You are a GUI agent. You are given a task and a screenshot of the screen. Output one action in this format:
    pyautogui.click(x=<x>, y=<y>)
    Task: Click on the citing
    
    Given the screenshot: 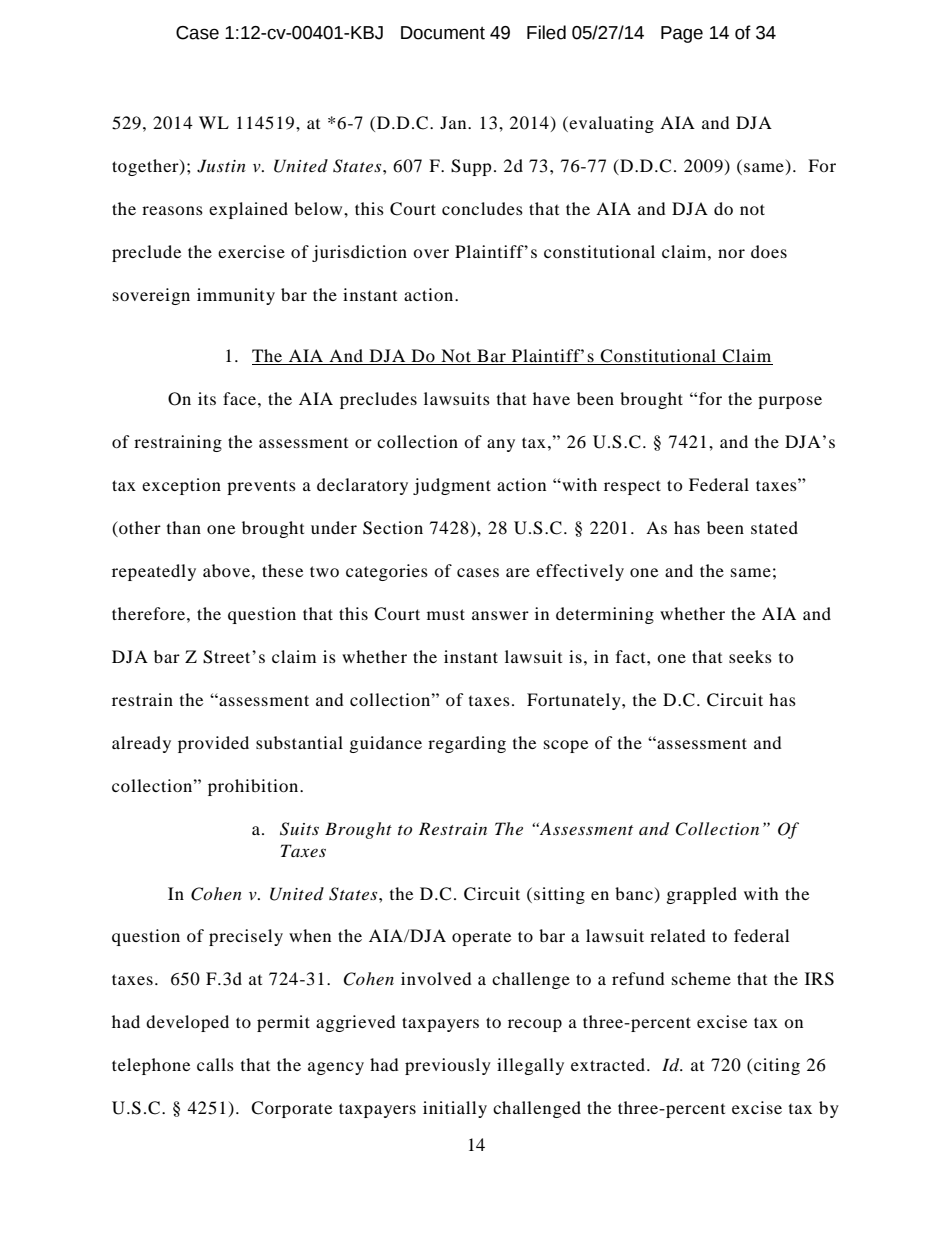 What is the action you would take?
    pyautogui.click(x=777, y=1066)
